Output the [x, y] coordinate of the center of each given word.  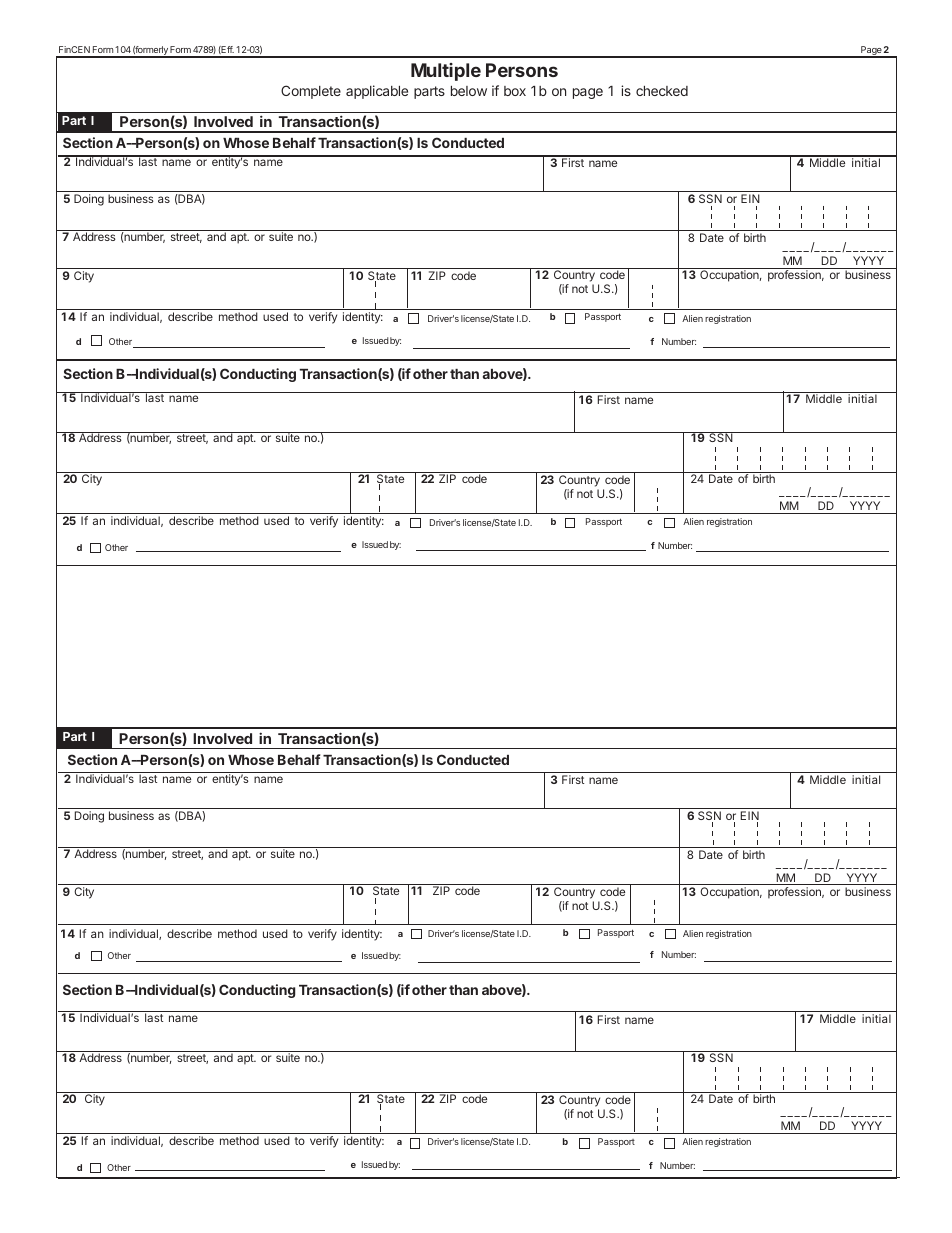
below [469, 91]
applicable [377, 92]
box [515, 91]
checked [662, 91]
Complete [311, 92]
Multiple [446, 72]
